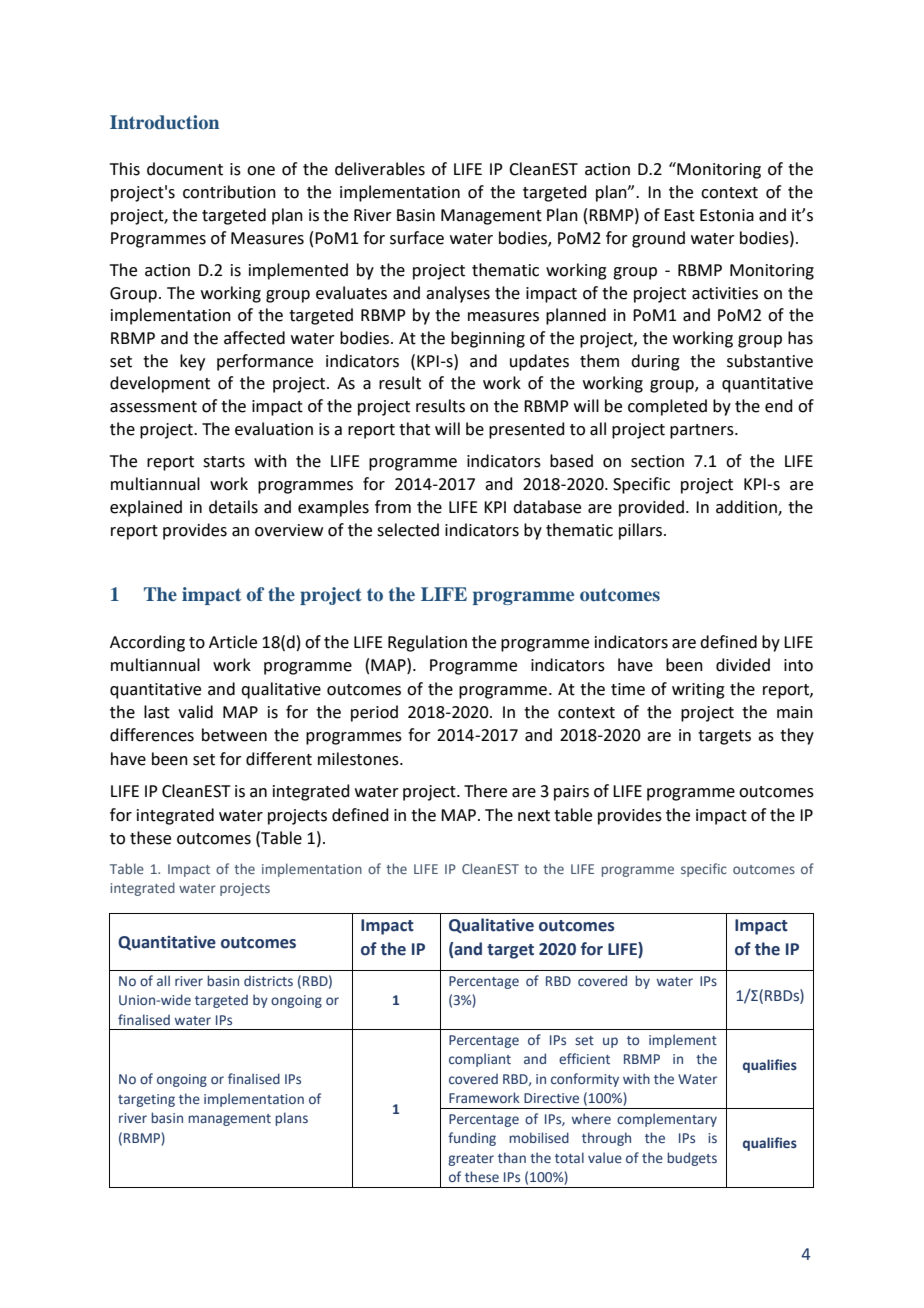  What do you see at coordinates (233, 642) in the screenshot?
I see `Article` at bounding box center [233, 642].
